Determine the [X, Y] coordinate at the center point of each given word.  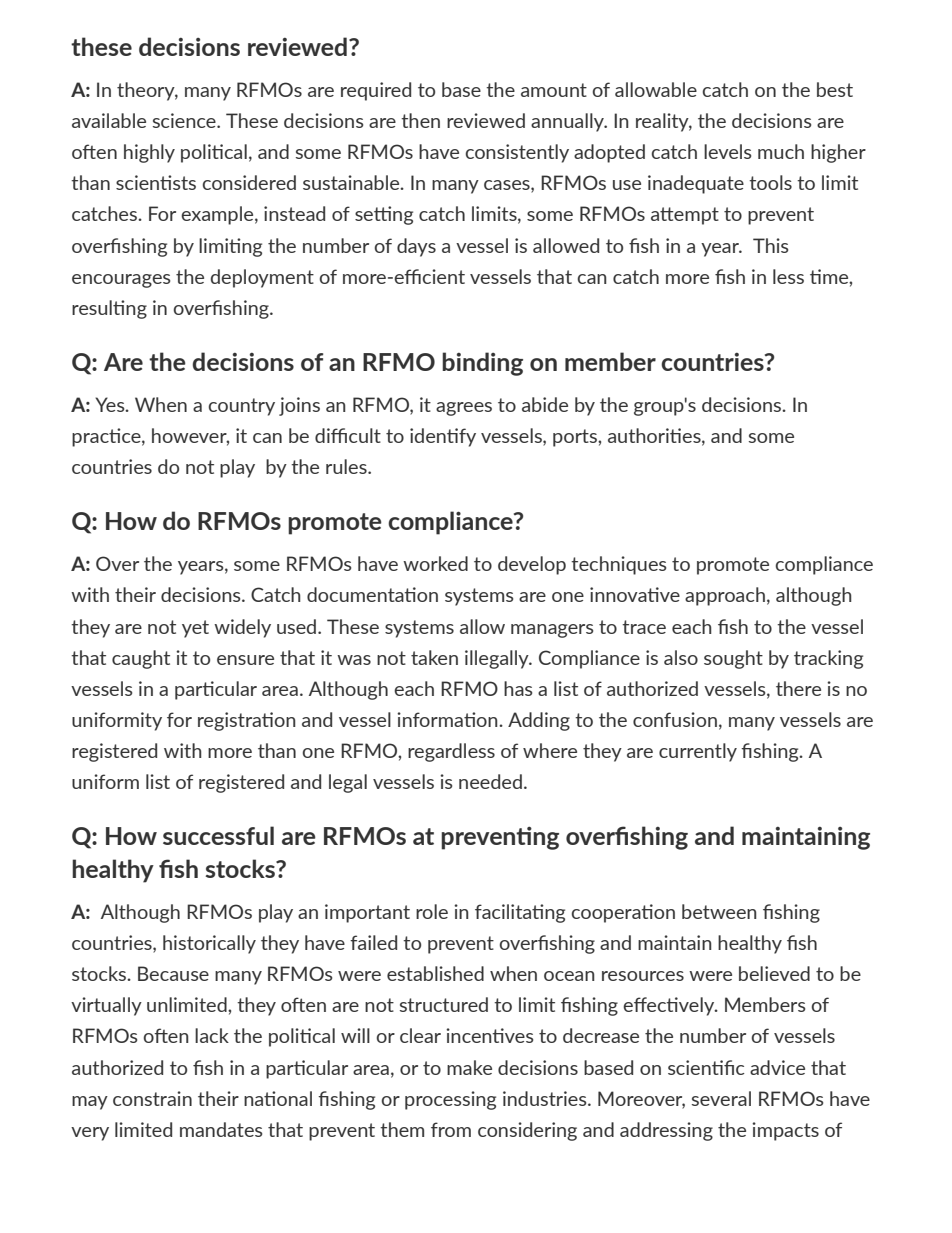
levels [727, 151]
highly [149, 153]
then [420, 120]
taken [434, 657]
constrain [152, 1098]
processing [450, 1100]
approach [725, 596]
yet [195, 629]
